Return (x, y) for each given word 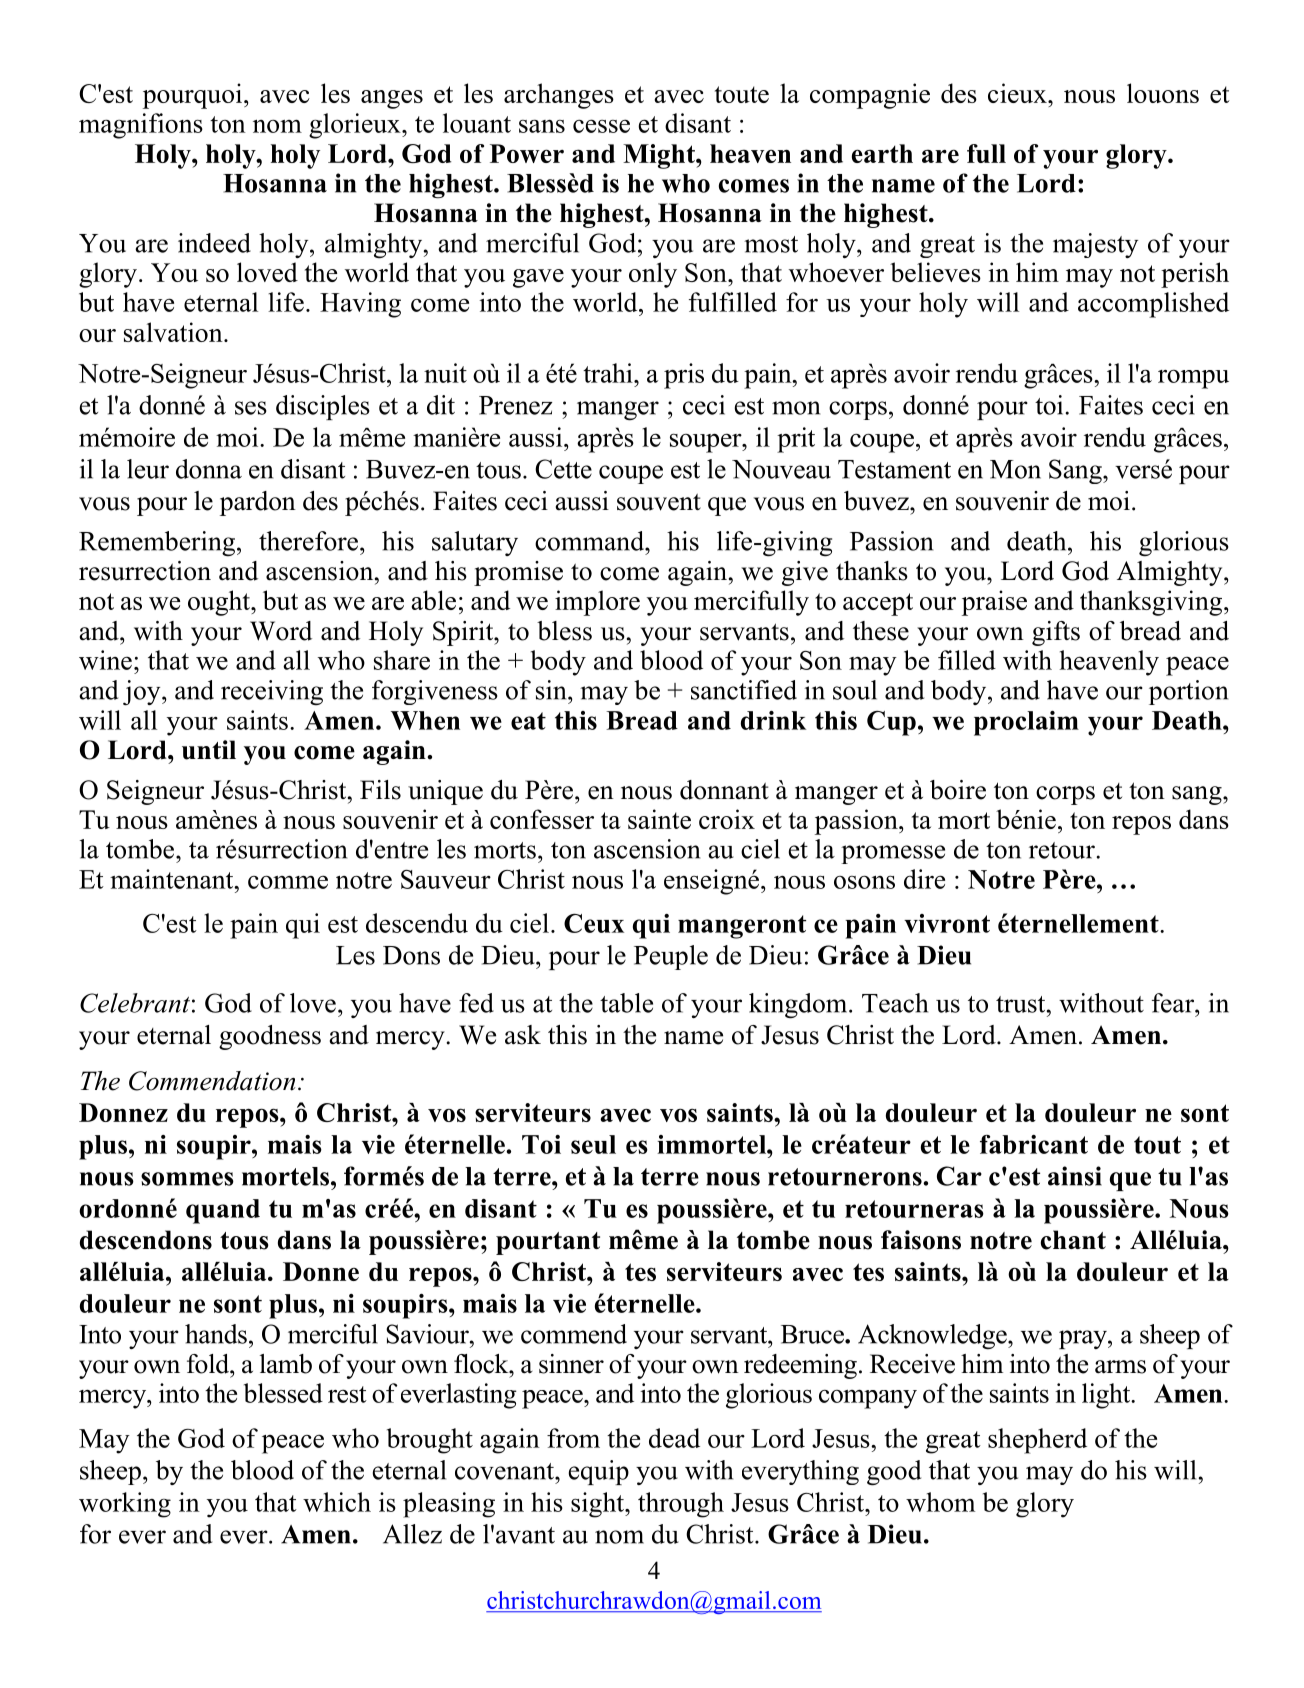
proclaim (1026, 723)
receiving (272, 693)
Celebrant (135, 1003)
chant (1073, 1240)
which (337, 1502)
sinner (571, 1364)
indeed (214, 243)
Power (527, 153)
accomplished (1153, 305)
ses (251, 408)
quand (223, 1211)
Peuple (671, 957)
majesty (1095, 245)
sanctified (744, 690)
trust (1022, 1004)
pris (684, 376)
